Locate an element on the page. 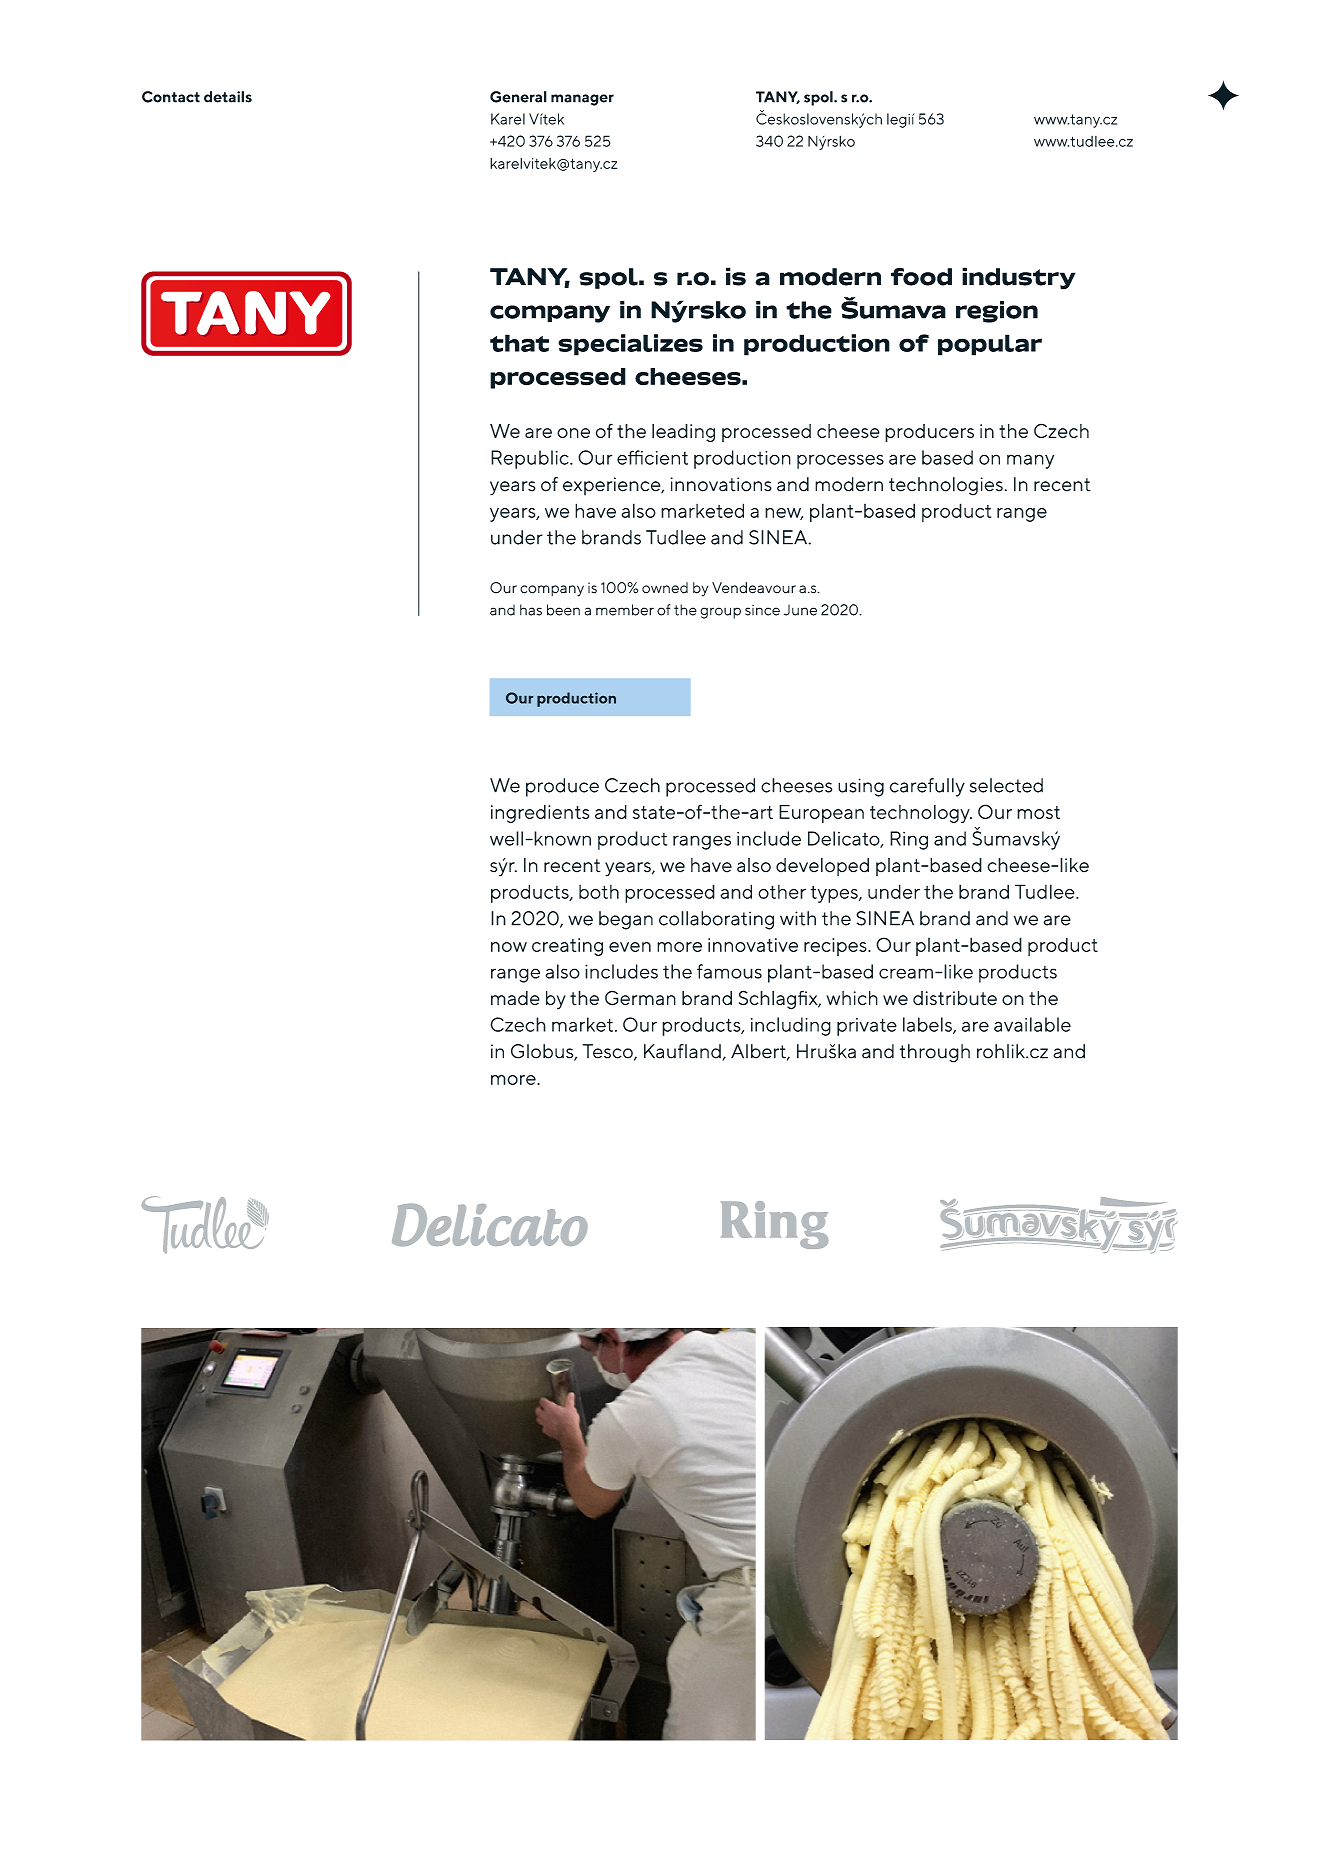 Image resolution: width=1319 pixels, height=1866 pixels. details is located at coordinates (228, 97).
